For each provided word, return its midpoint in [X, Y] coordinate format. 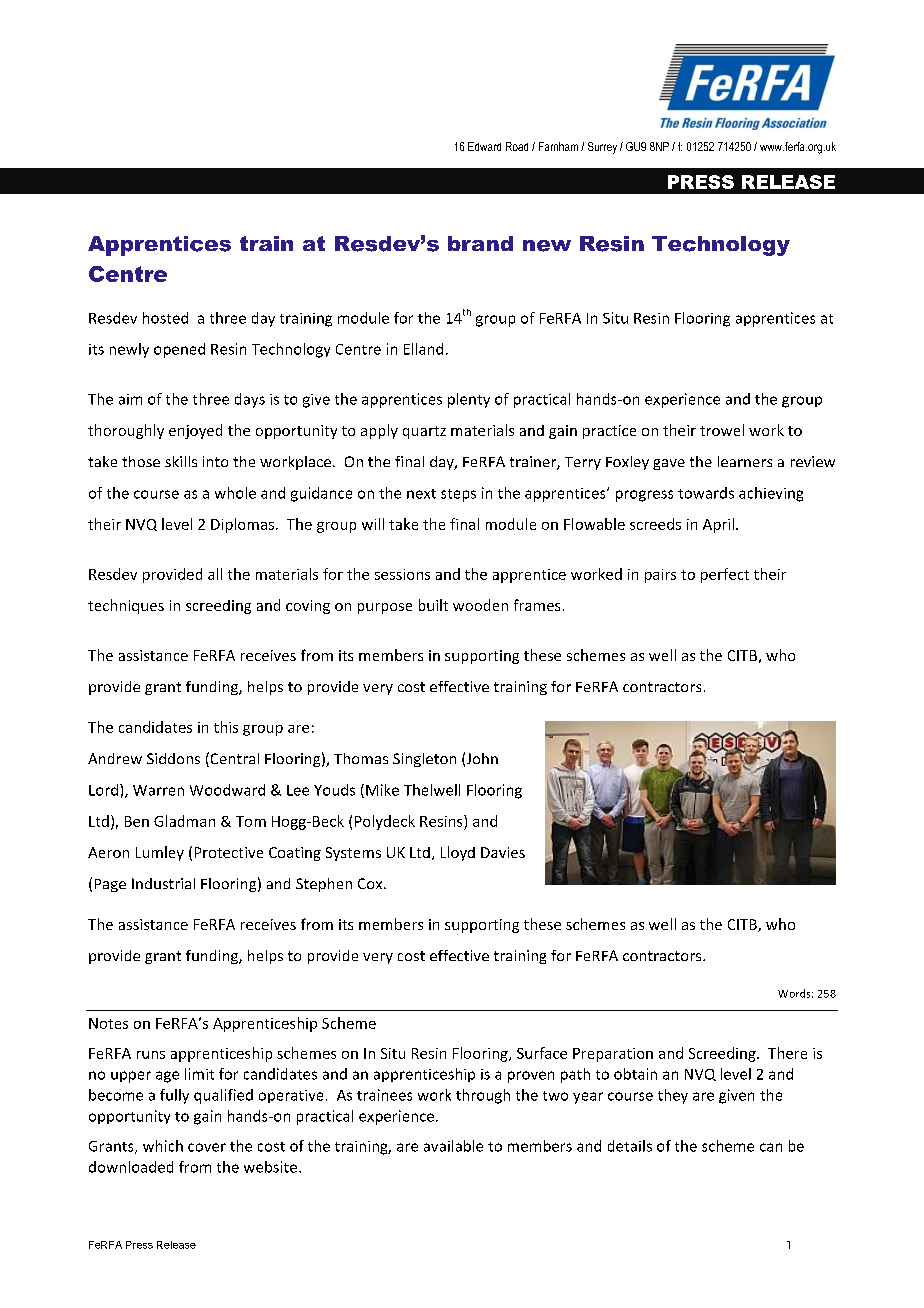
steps [458, 495]
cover [207, 1147]
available [453, 1146]
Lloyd [458, 853]
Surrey [602, 148]
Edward [484, 146]
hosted [165, 318]
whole [235, 493]
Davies [503, 852]
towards [706, 493]
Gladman [184, 821]
